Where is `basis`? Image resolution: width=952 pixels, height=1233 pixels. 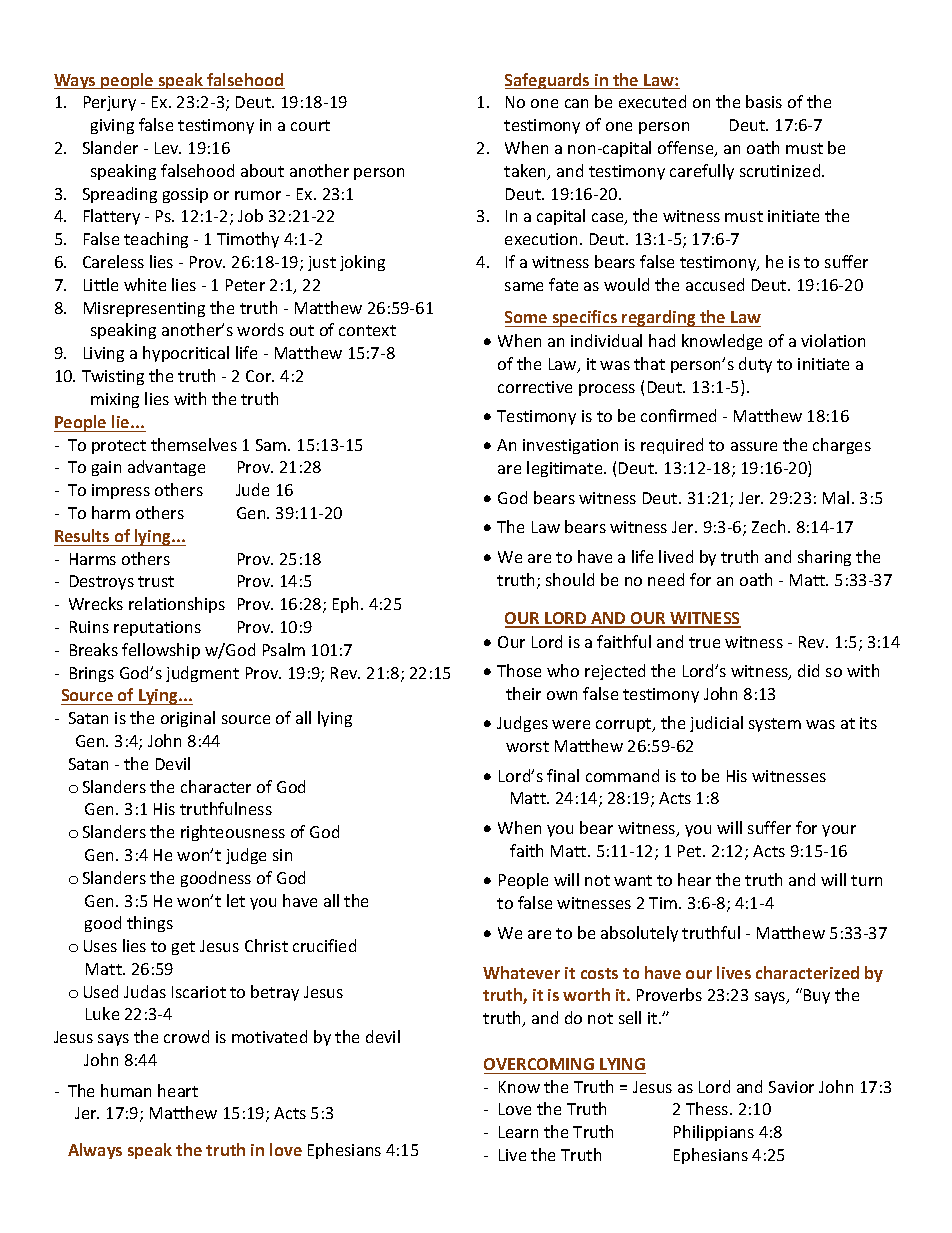
basis is located at coordinates (764, 101).
